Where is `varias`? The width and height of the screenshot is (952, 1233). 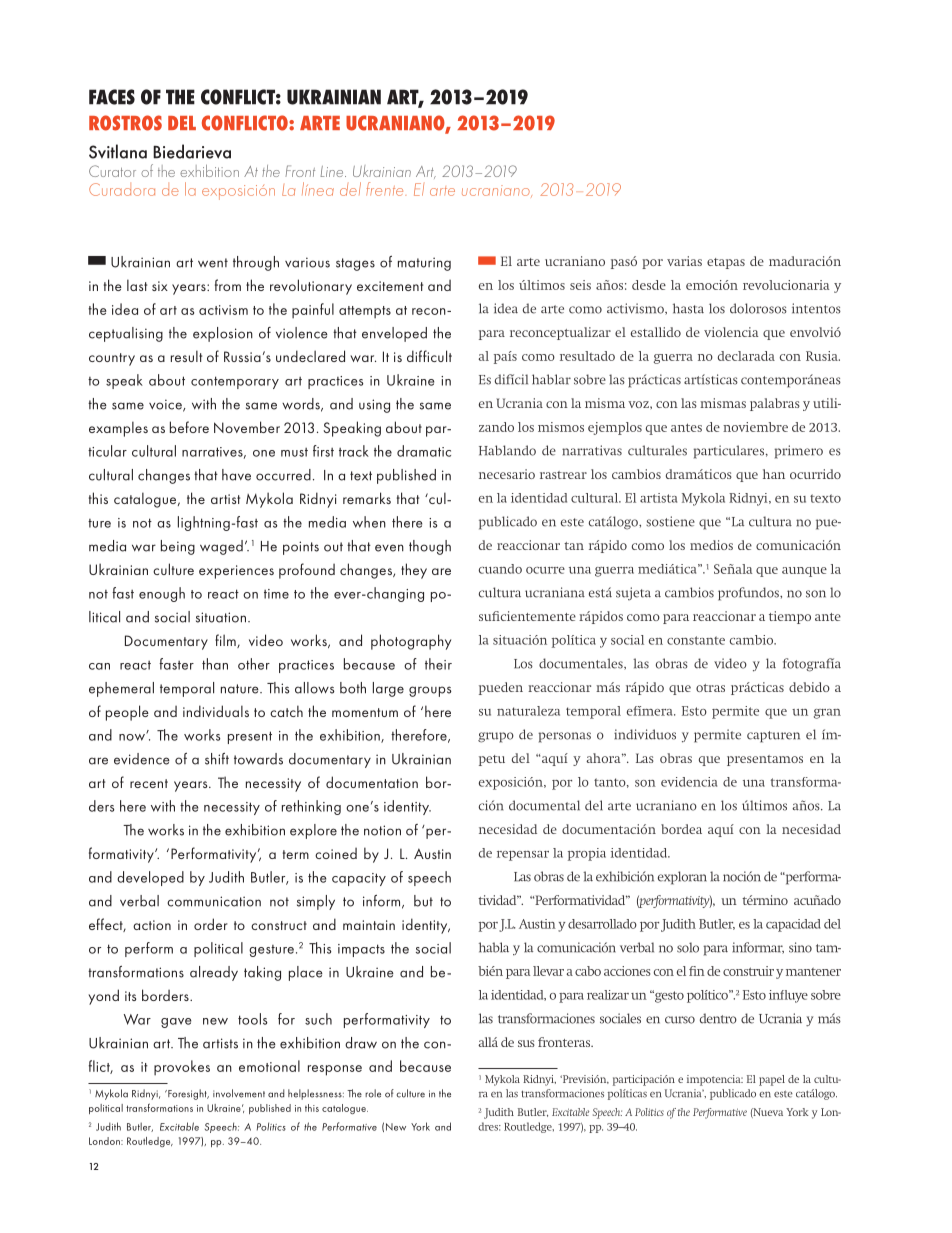
varias is located at coordinates (684, 261).
